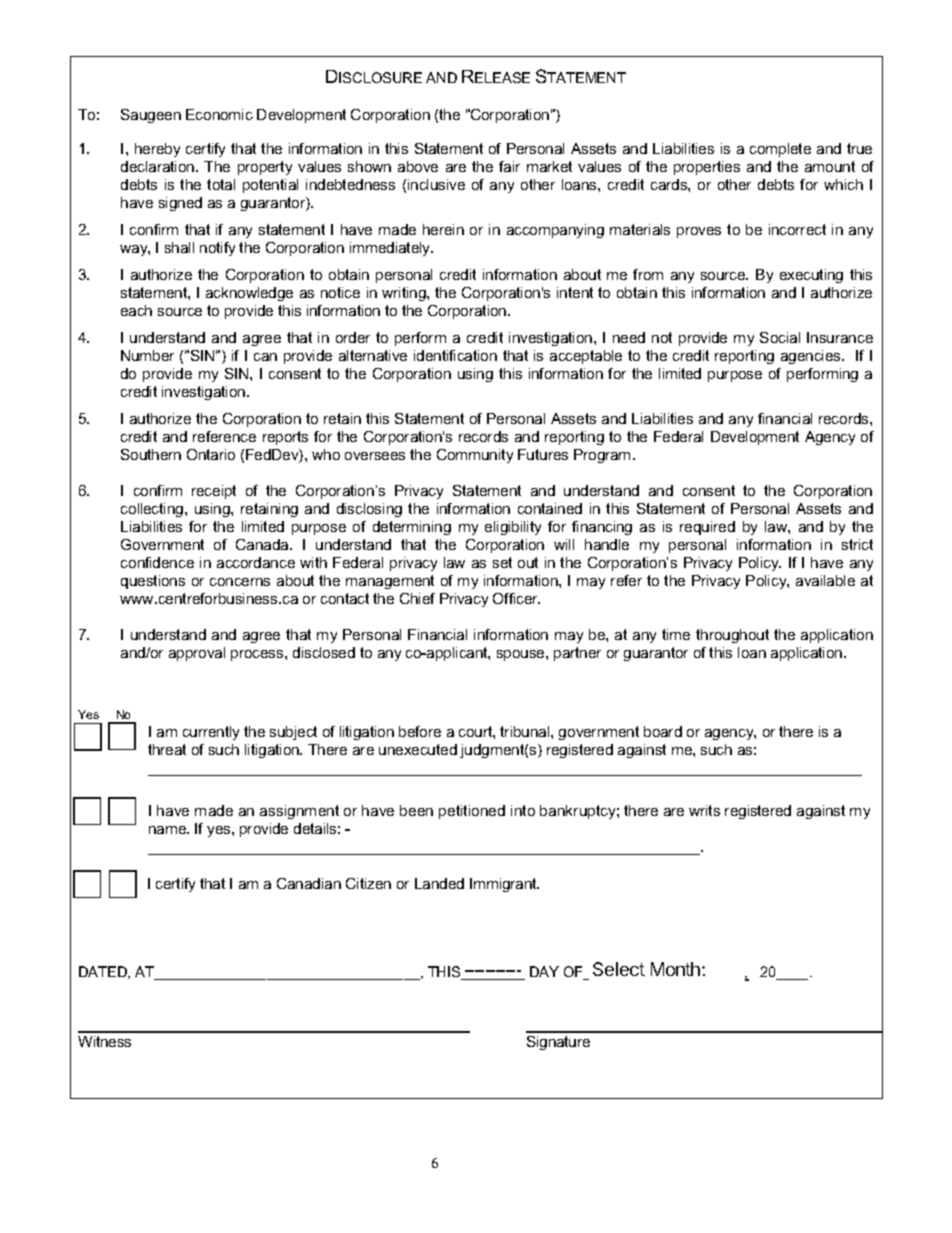 The height and width of the page is (1233, 952). Describe the element at coordinates (780, 150) in the page. I see `complete` at that location.
